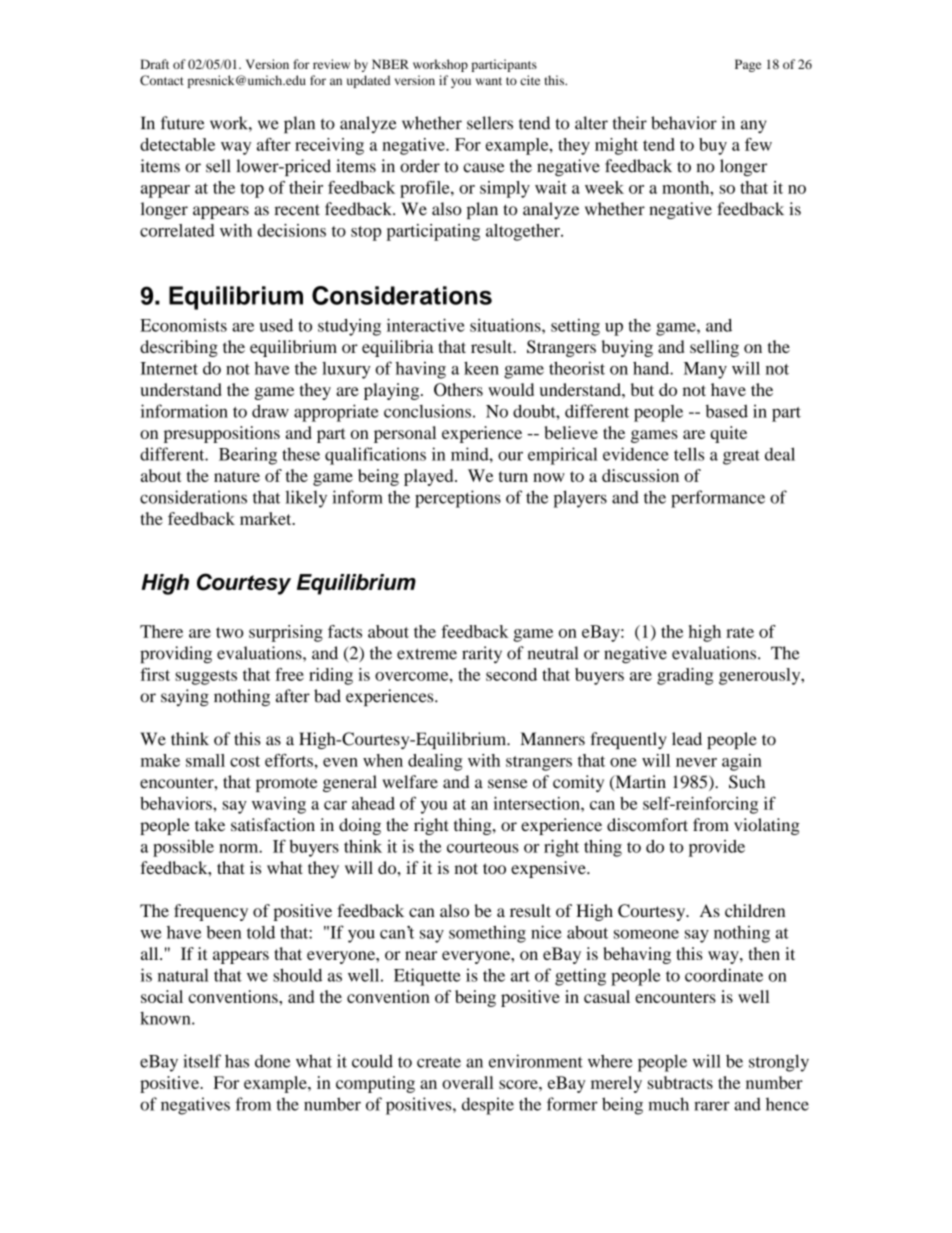 The width and height of the screenshot is (952, 1233). What do you see at coordinates (727, 411) in the screenshot?
I see `based` at bounding box center [727, 411].
